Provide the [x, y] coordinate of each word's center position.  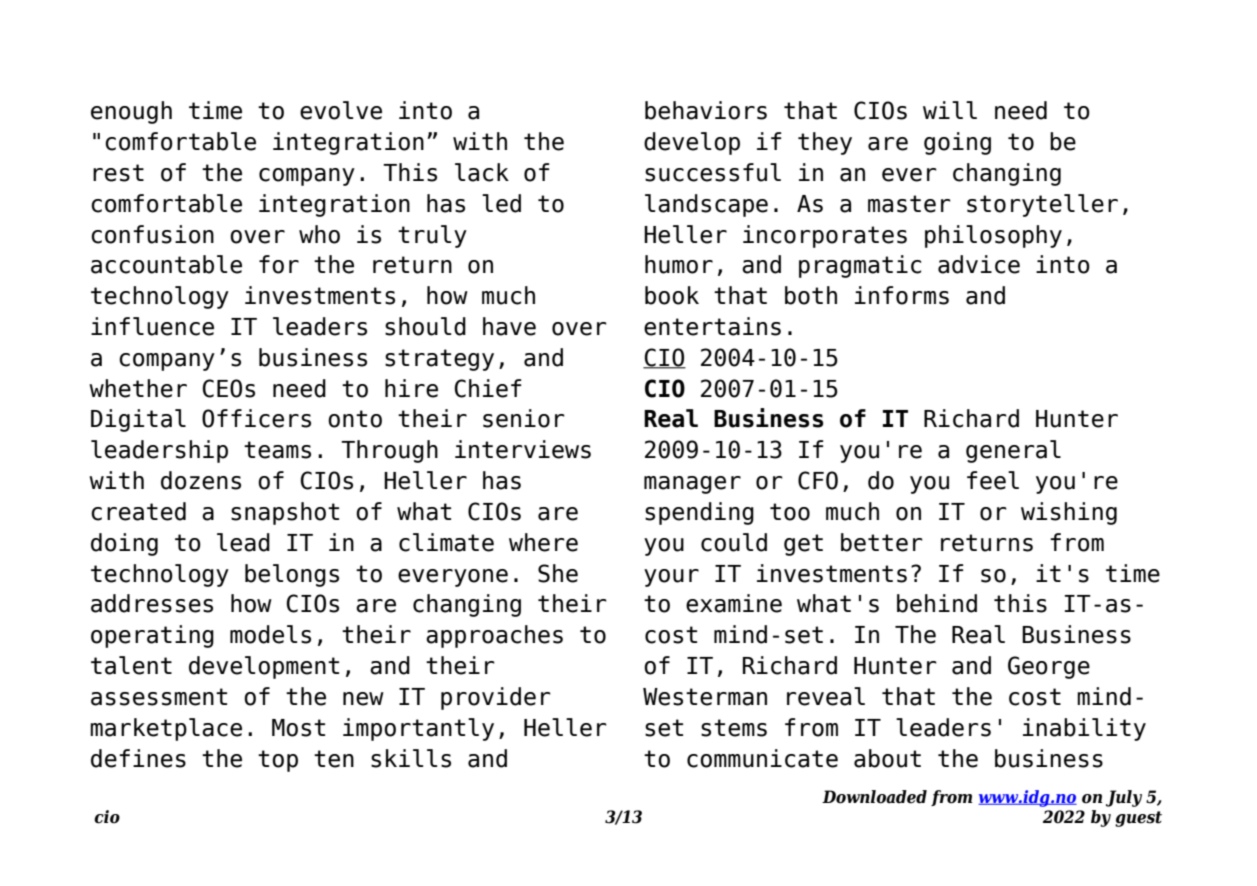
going [957, 143]
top [278, 761]
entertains [712, 326]
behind [937, 603]
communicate [762, 758]
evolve [341, 110]
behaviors [706, 110]
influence [152, 326]
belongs [292, 575]
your [671, 578]
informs [902, 295]
